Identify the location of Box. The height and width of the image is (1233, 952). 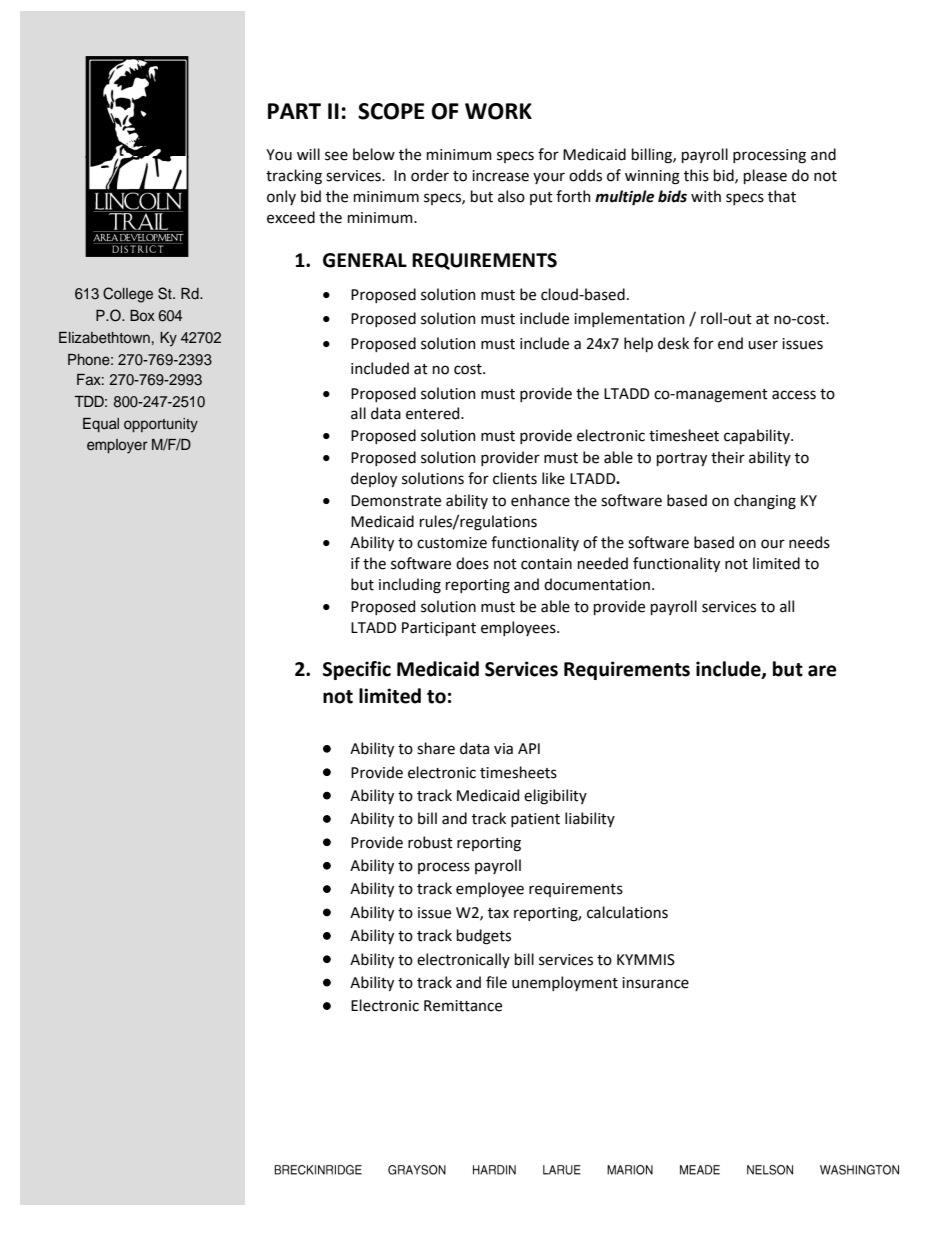
(142, 315).
